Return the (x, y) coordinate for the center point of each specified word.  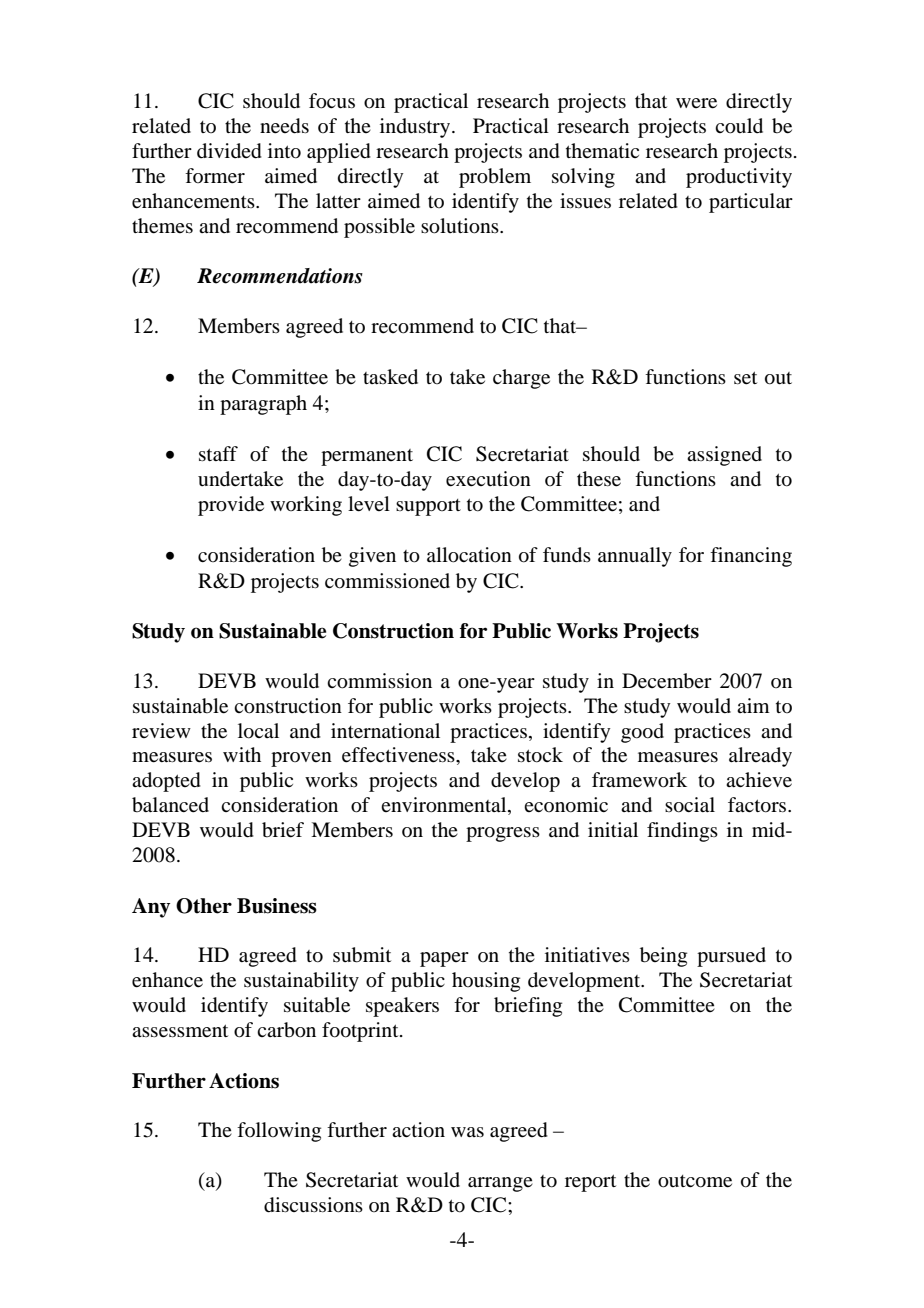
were (696, 103)
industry (416, 128)
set (745, 378)
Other (204, 906)
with (242, 754)
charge (521, 379)
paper (444, 959)
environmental (445, 806)
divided (229, 151)
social (690, 805)
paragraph (263, 405)
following (279, 1132)
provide (231, 506)
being (663, 957)
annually (635, 557)
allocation (469, 555)
